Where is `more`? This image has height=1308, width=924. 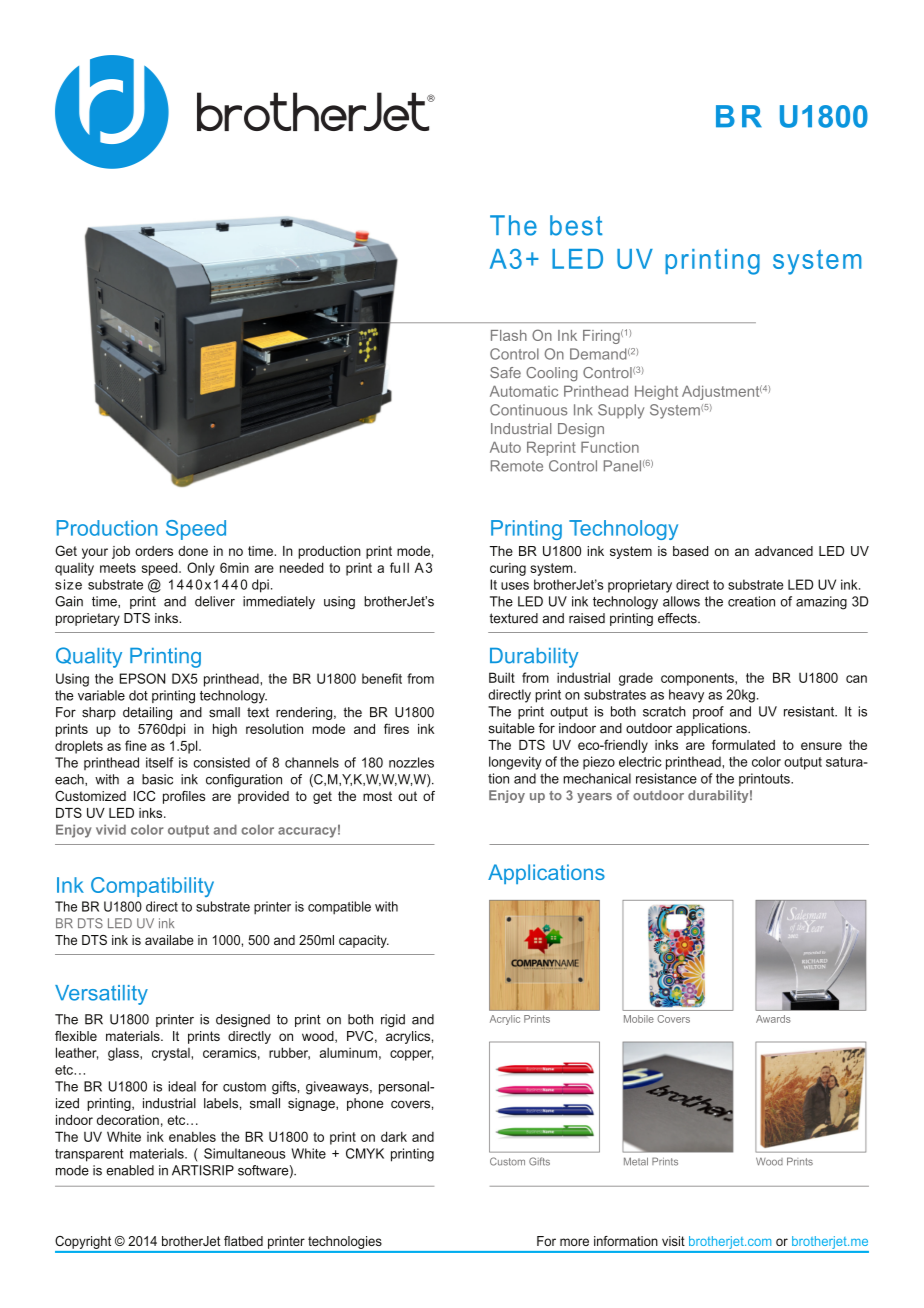 more is located at coordinates (574, 1242).
